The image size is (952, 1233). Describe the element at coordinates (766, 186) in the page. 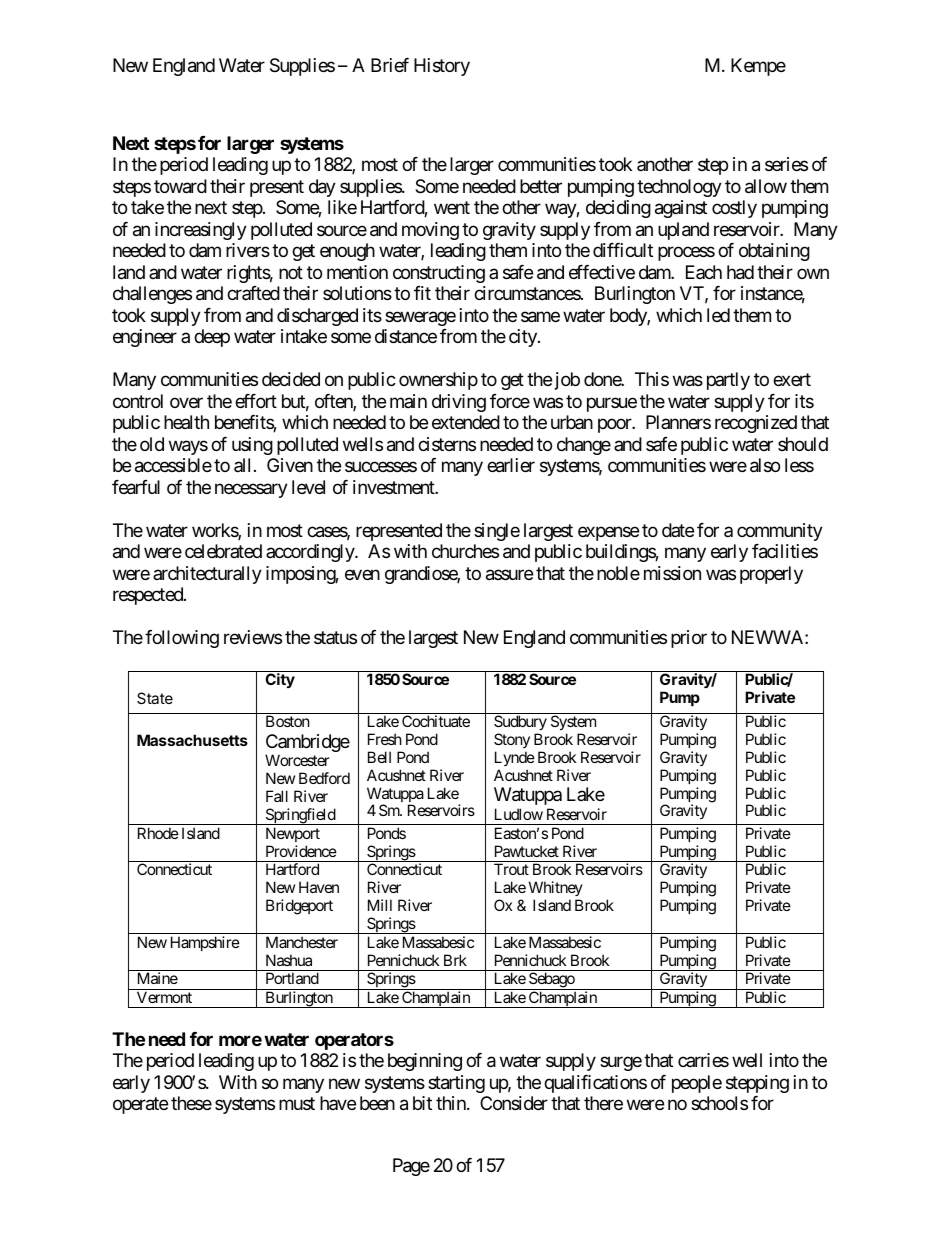

I see `allow` at that location.
